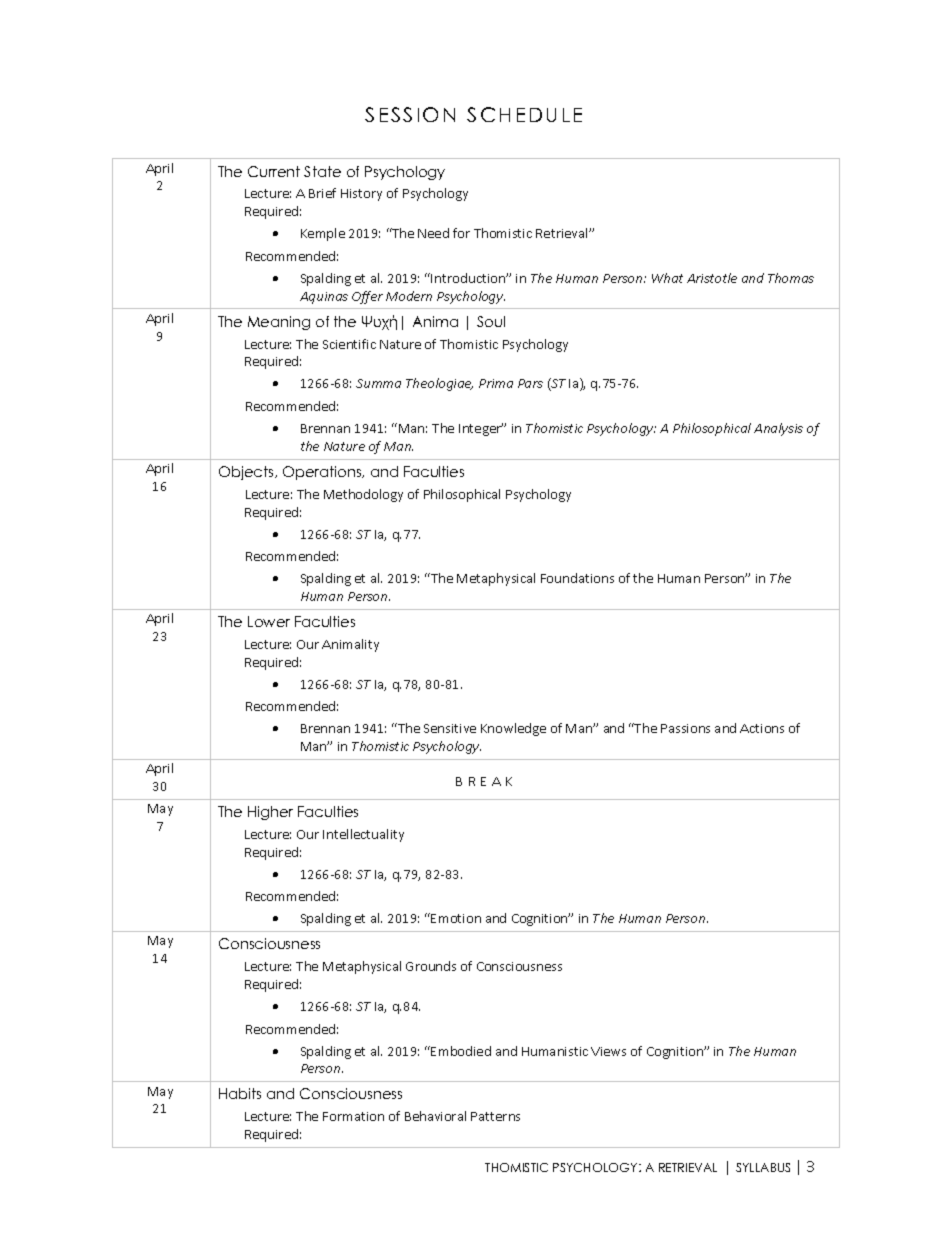 The image size is (952, 1233). What do you see at coordinates (577, 578) in the image?
I see `Foundations` at bounding box center [577, 578].
